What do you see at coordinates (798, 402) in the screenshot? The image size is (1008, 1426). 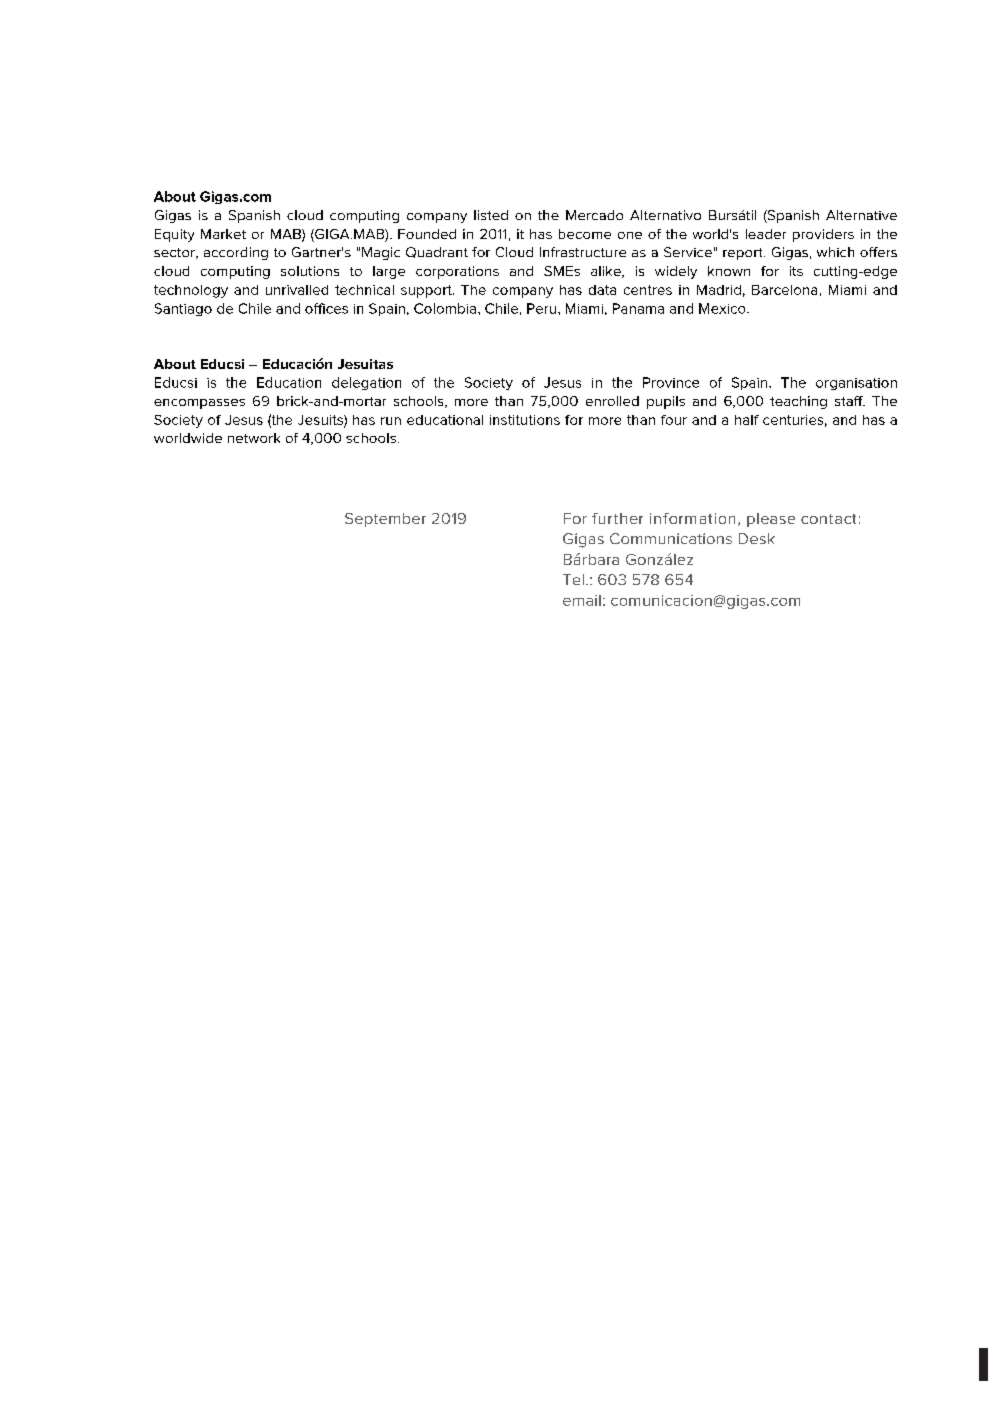 I see `teaching` at bounding box center [798, 402].
